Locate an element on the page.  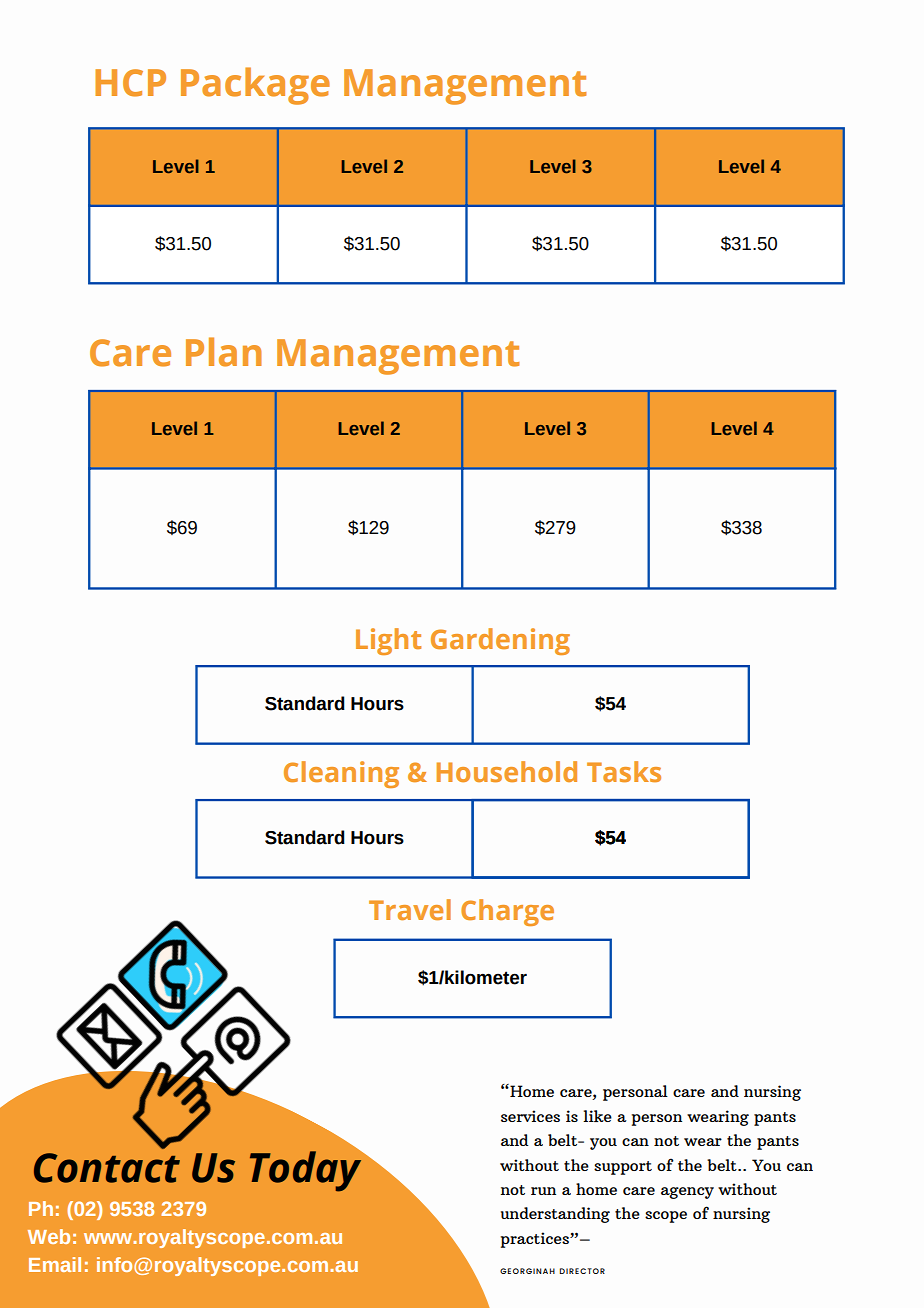
Today is located at coordinates (307, 1170).
